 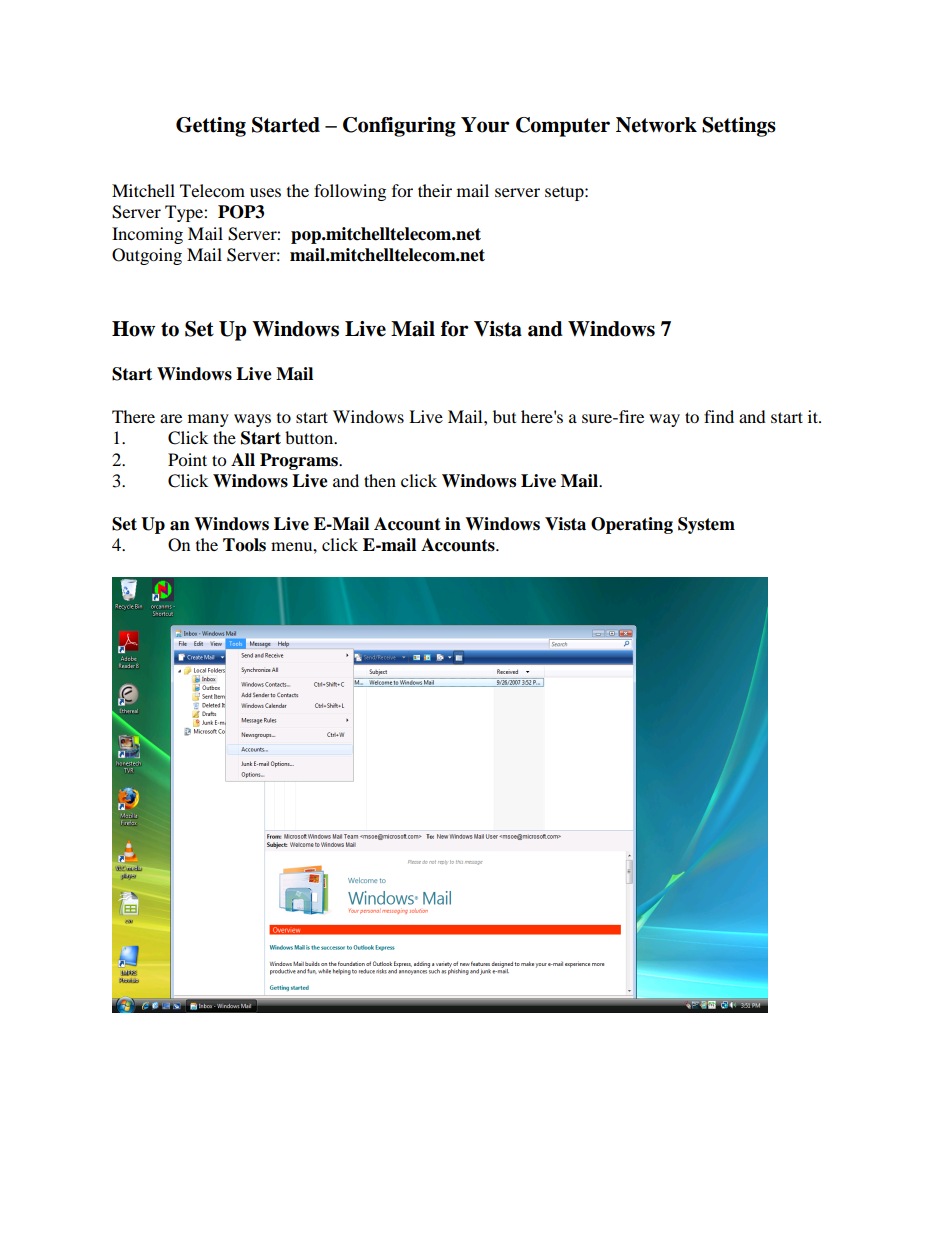 I want to click on Operating, so click(x=632, y=525).
